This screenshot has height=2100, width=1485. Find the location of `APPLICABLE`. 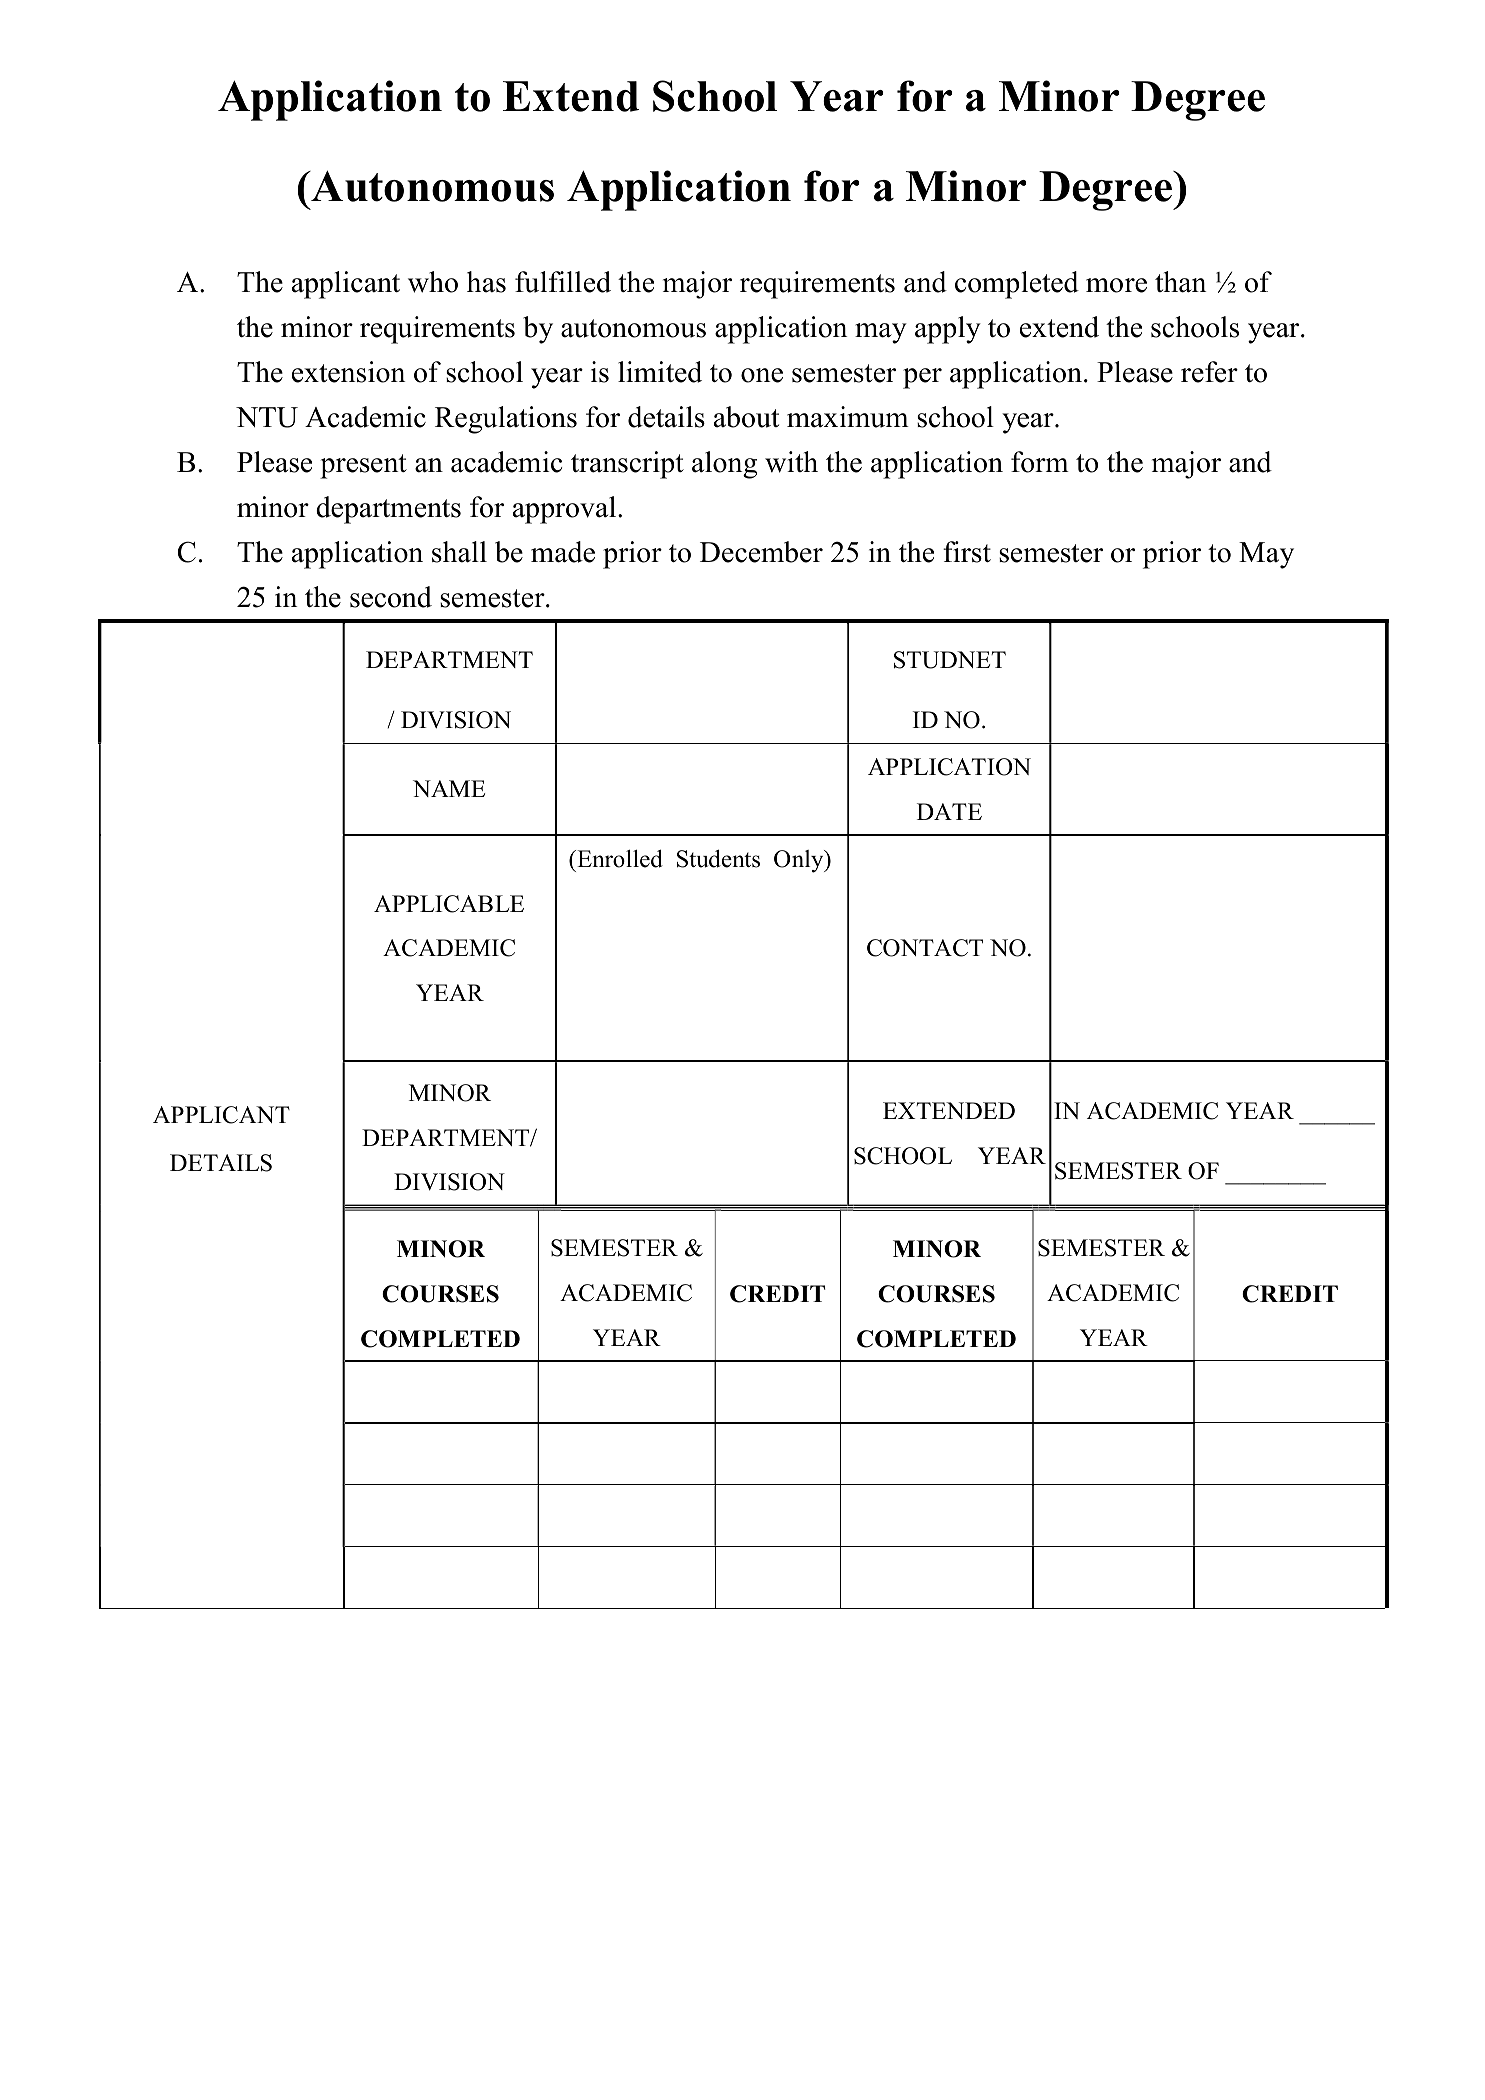

APPLICABLE is located at coordinates (449, 904).
